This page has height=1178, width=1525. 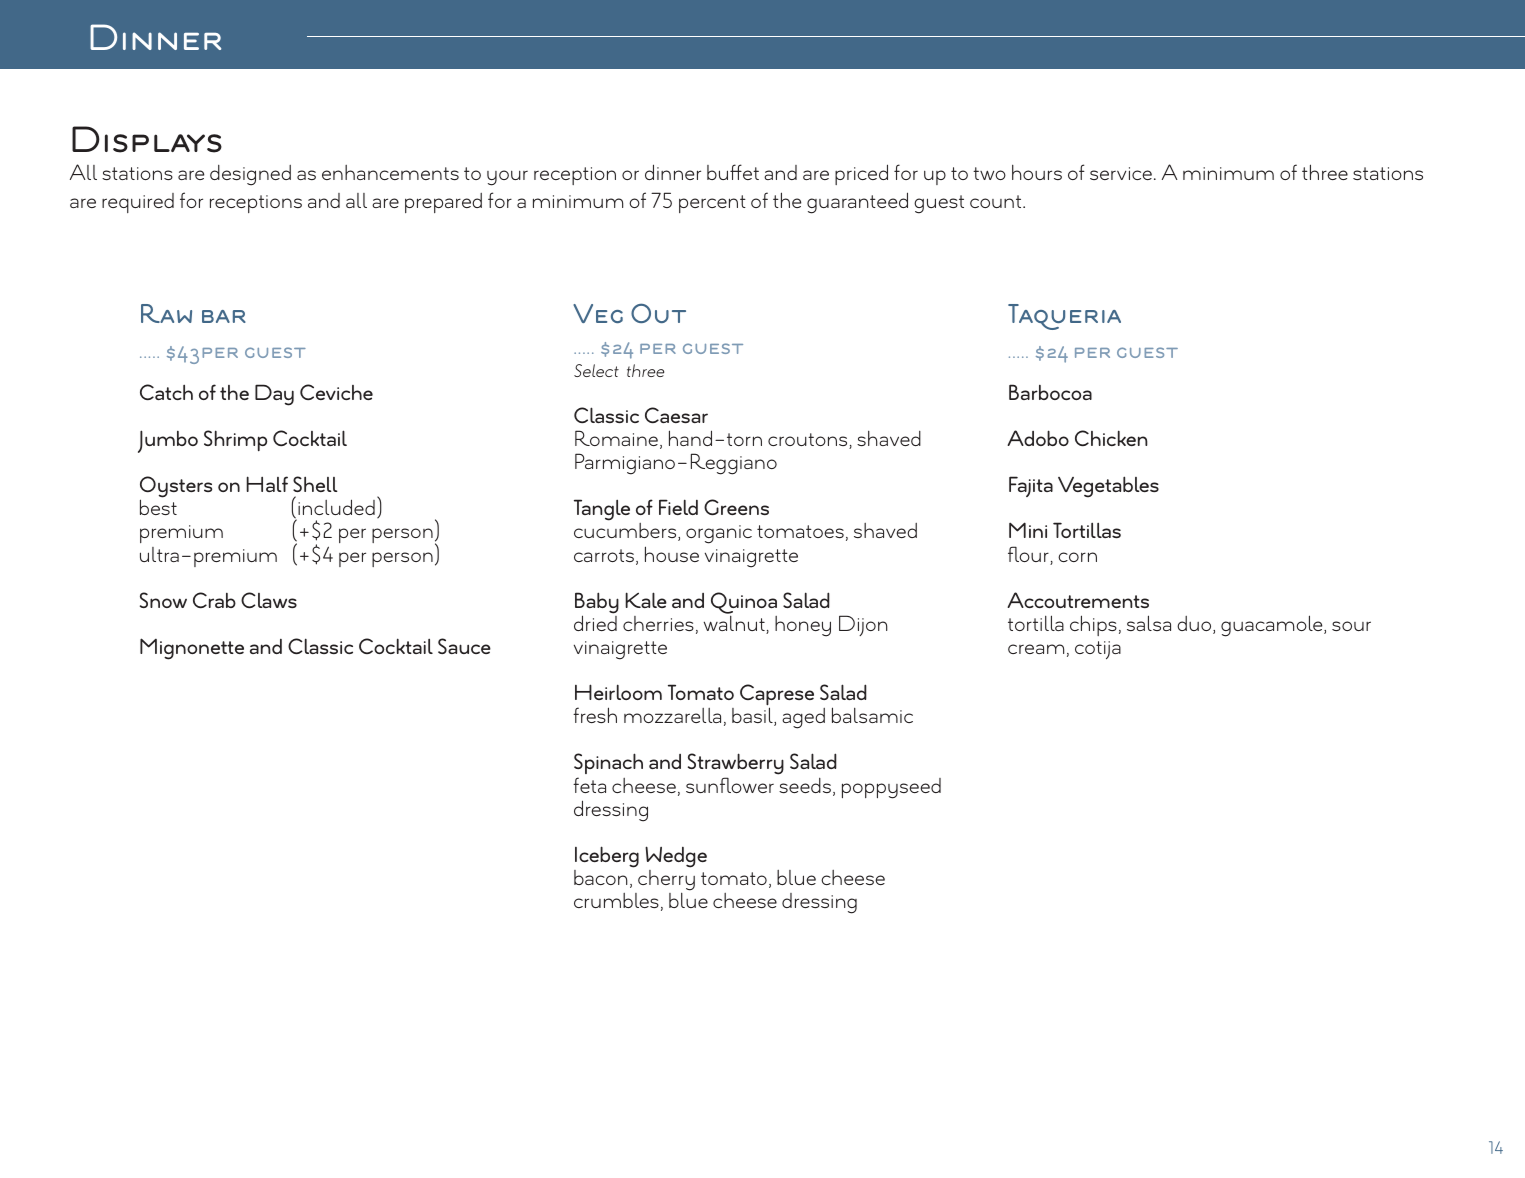 I want to click on Sauce, so click(x=464, y=646).
